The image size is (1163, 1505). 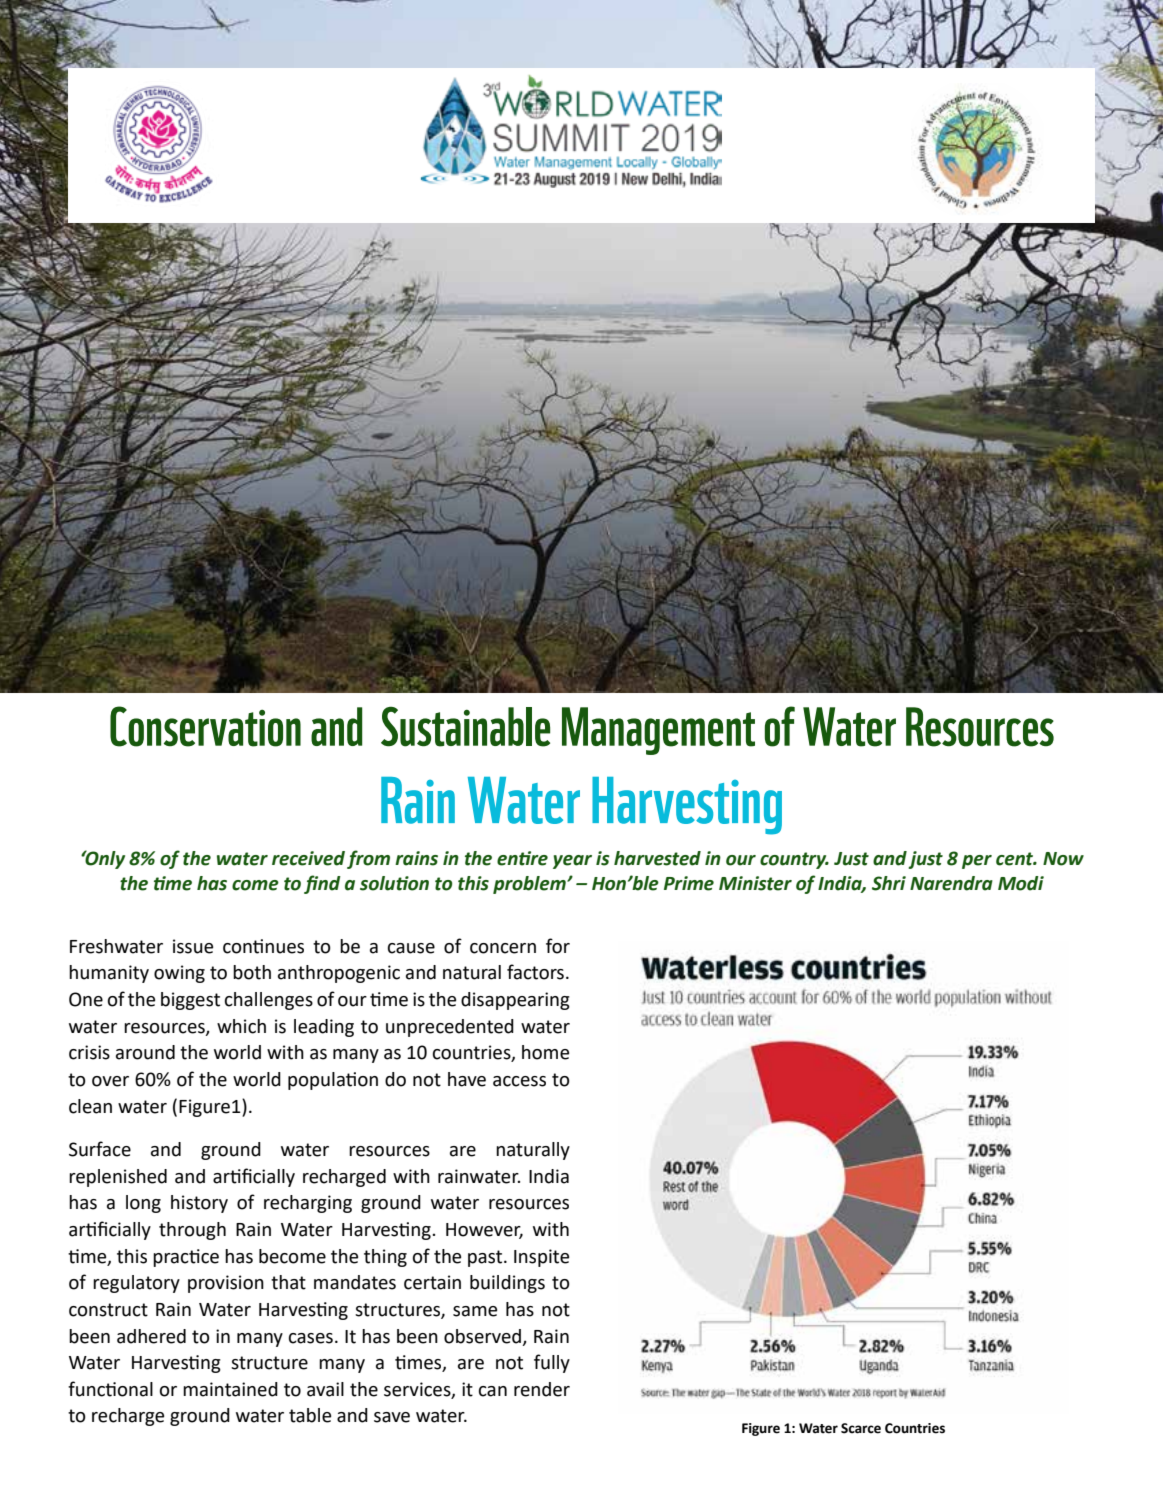 I want to click on Conservation, so click(x=205, y=726).
